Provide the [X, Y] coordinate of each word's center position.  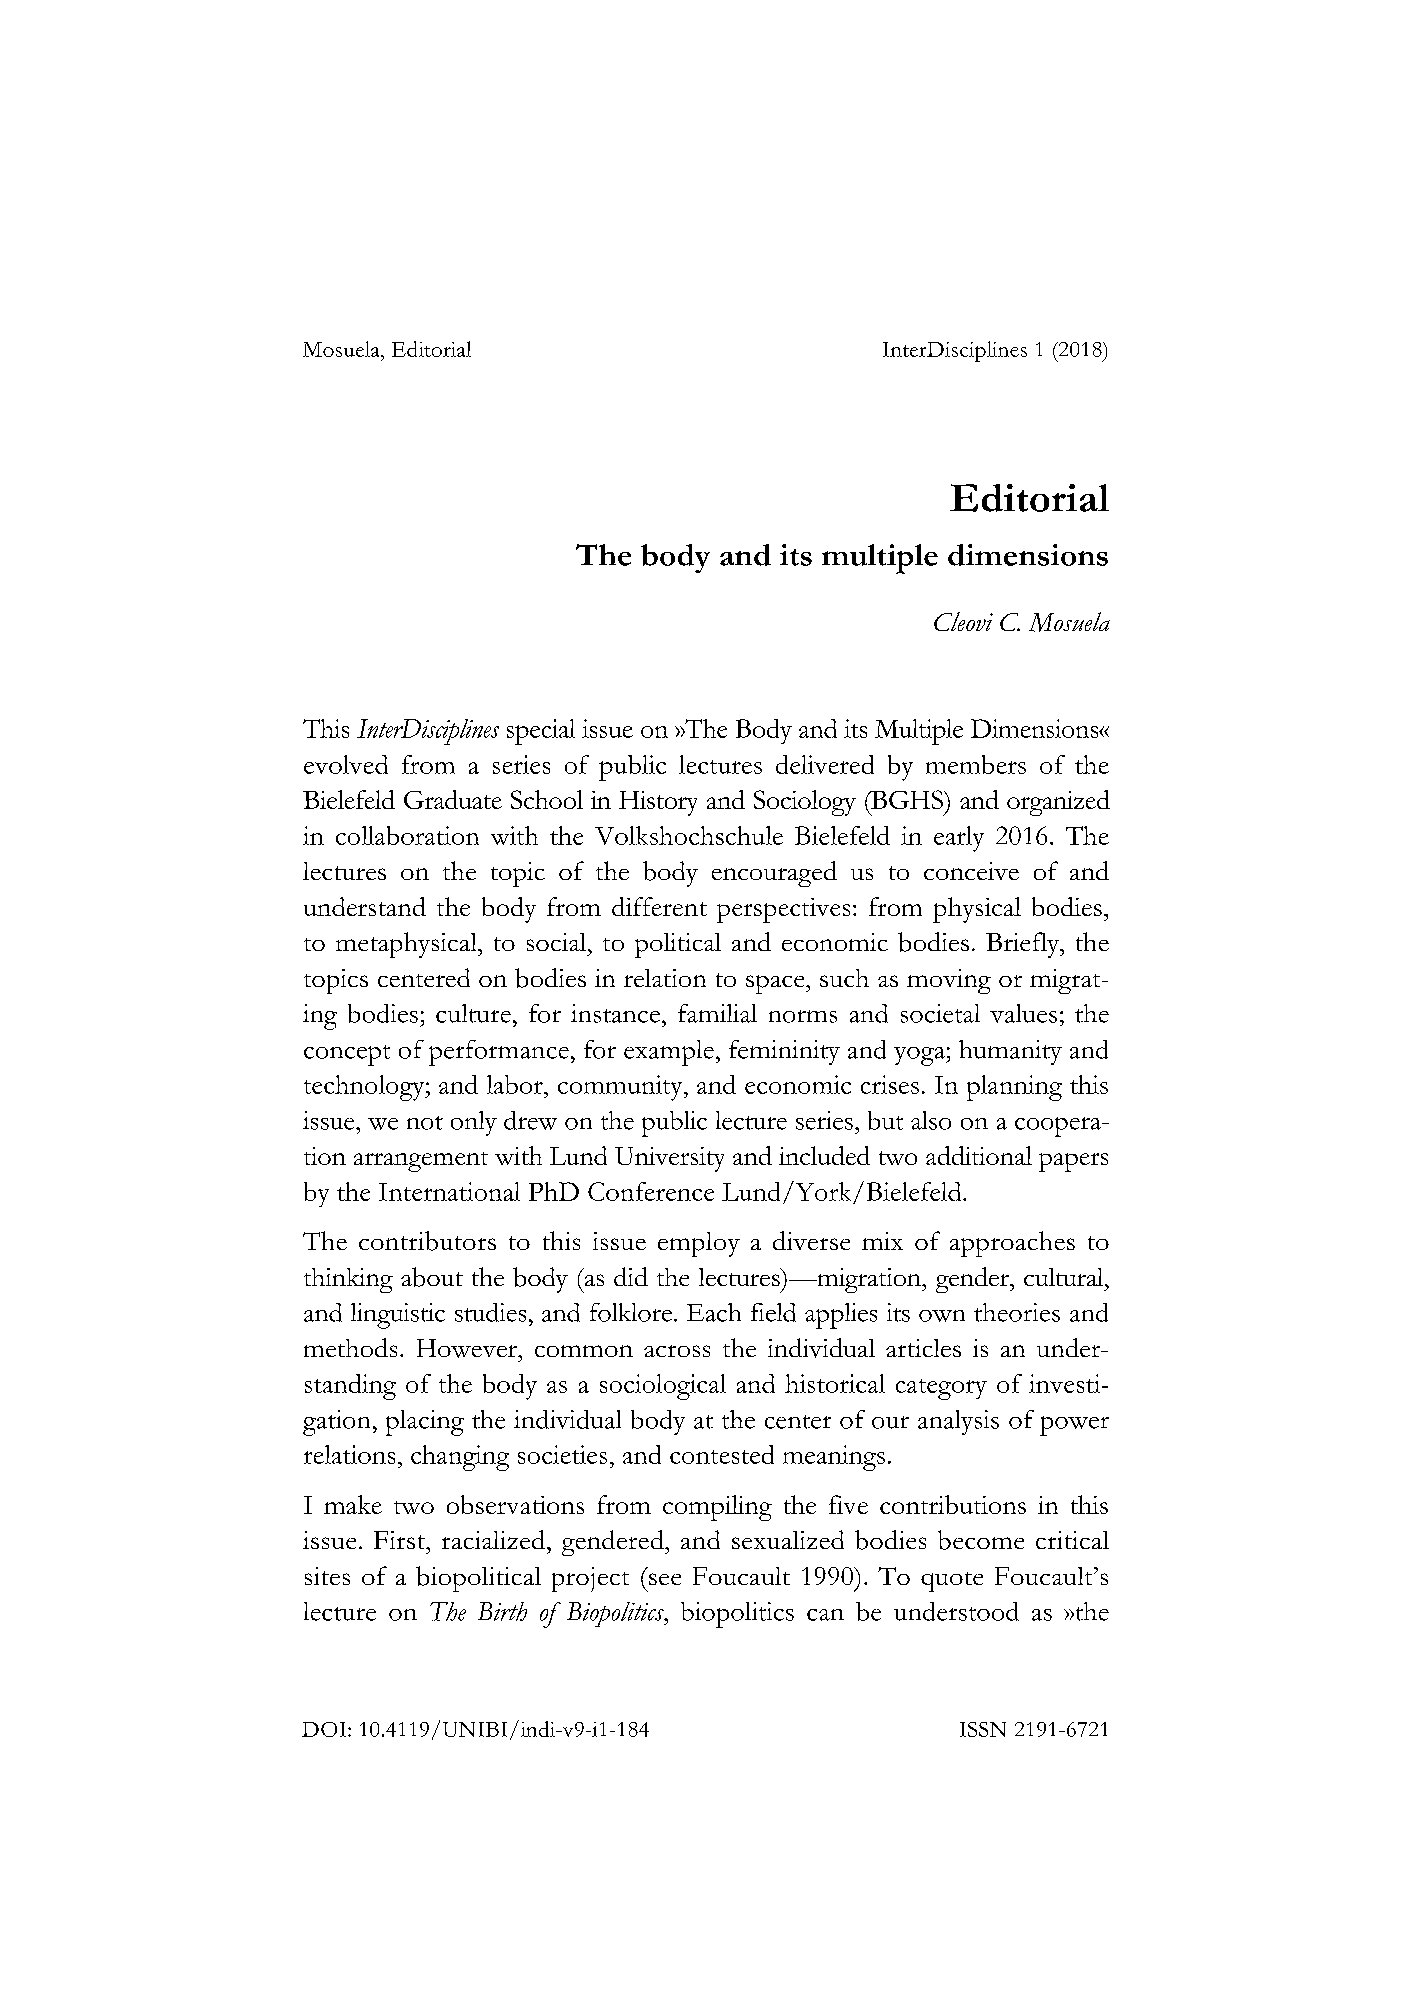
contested [722, 1454]
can [825, 1615]
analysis [958, 1422]
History [658, 803]
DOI [325, 1729]
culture [473, 1013]
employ [699, 1244]
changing [460, 1458]
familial [717, 1013]
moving [949, 981]
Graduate [453, 799]
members [976, 764]
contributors [427, 1241]
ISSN [983, 1729]
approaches [1012, 1244]
